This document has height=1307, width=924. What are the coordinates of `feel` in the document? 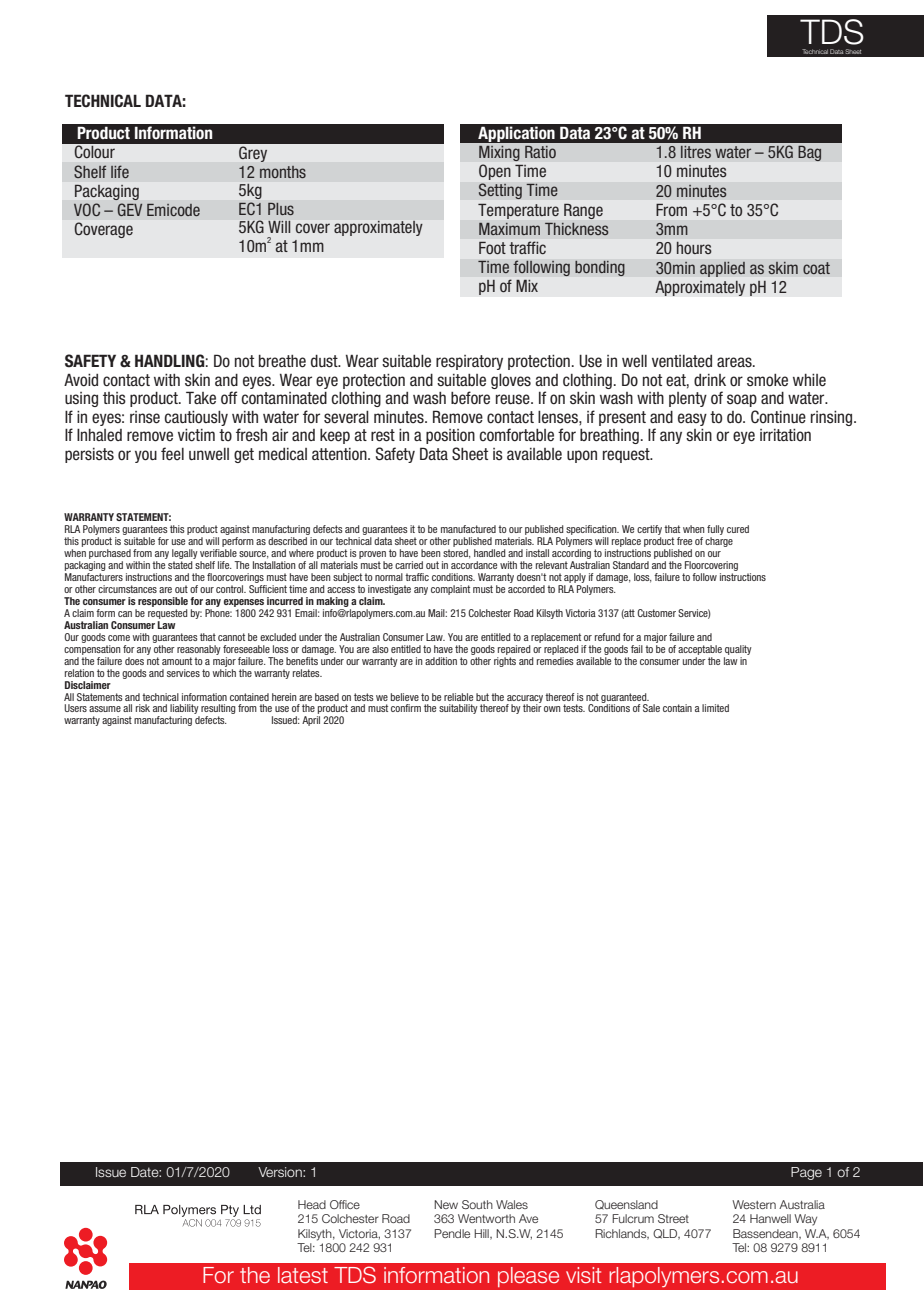 It's located at (172, 454).
